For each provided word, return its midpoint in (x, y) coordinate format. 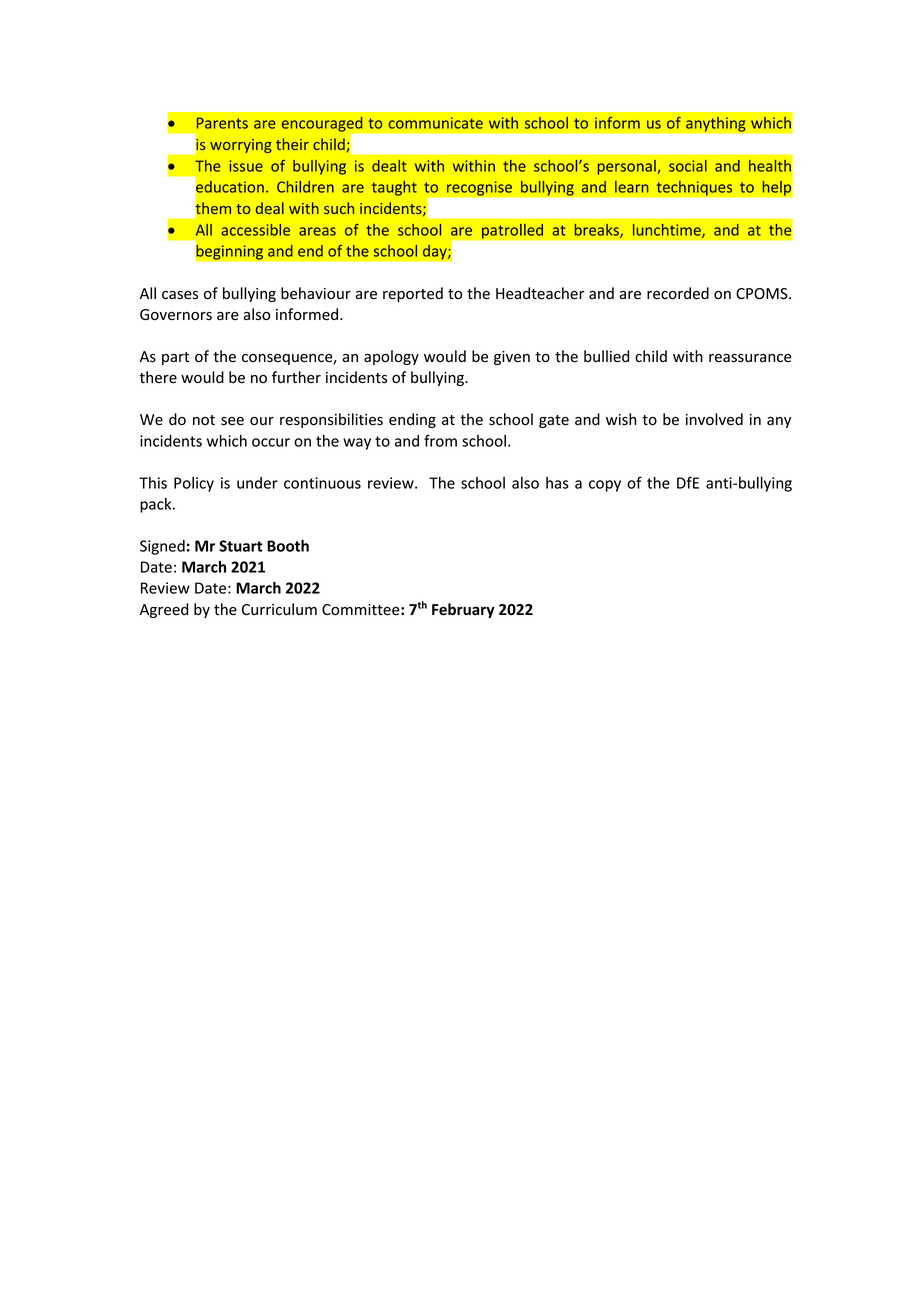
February (463, 610)
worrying (241, 146)
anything (716, 124)
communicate (436, 123)
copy (605, 486)
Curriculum (279, 609)
